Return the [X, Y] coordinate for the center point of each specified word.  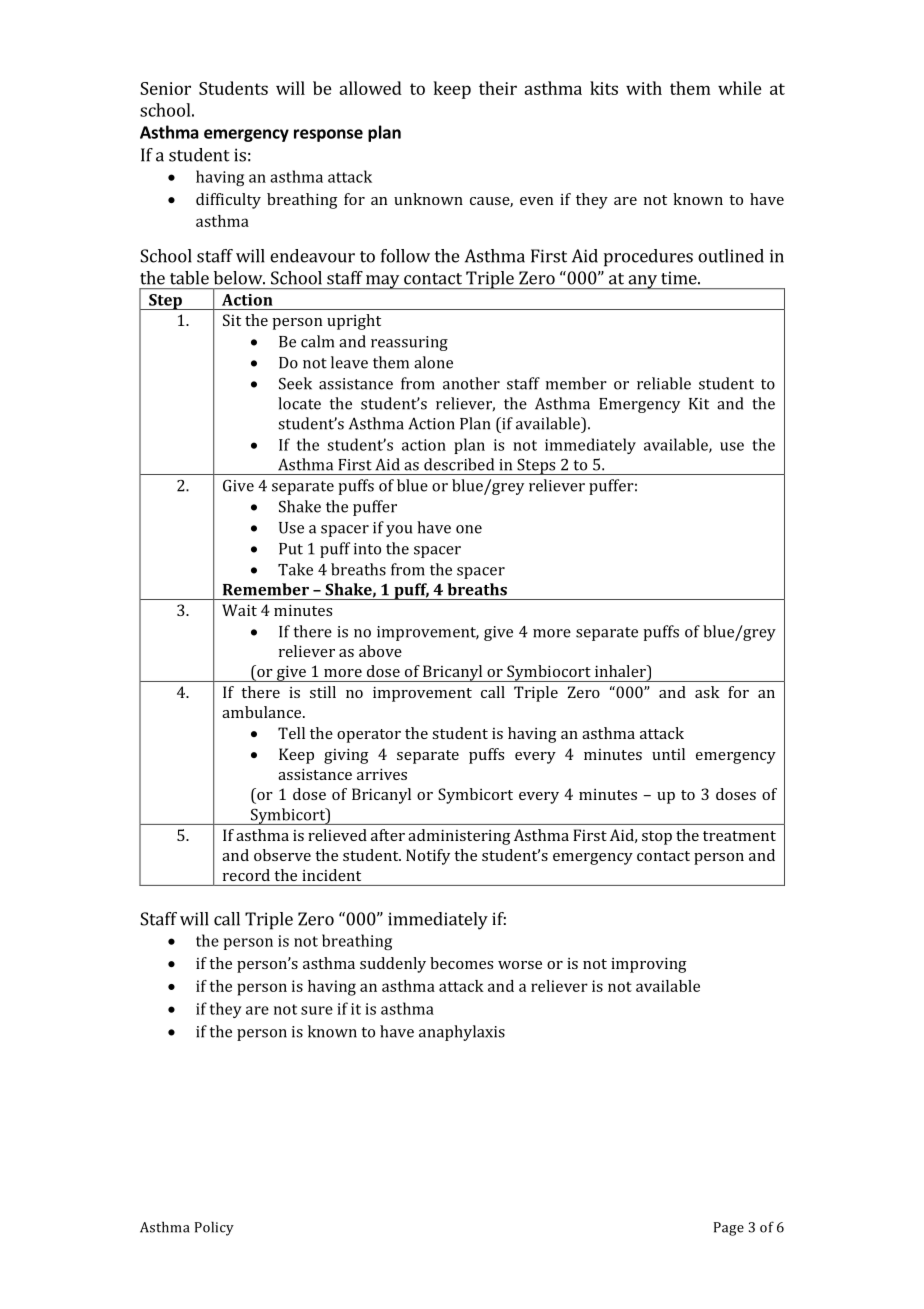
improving [649, 965]
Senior [165, 88]
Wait [239, 610]
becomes [461, 963]
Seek [295, 383]
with [644, 88]
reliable [664, 383]
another [471, 383]
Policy [214, 1228]
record [246, 875]
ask [707, 692]
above [380, 651]
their [498, 88]
